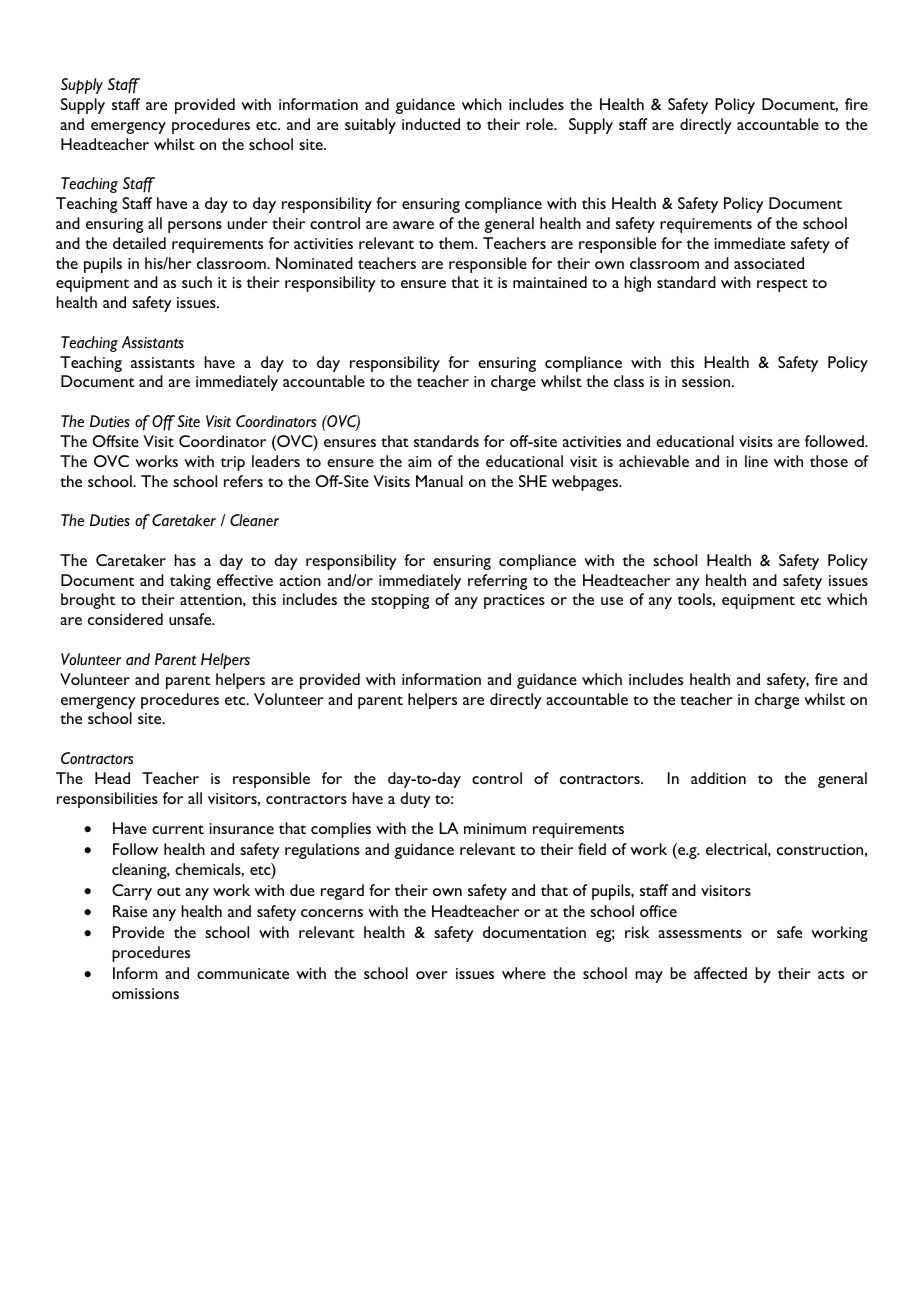 This document has width=924, height=1308. What do you see at coordinates (420, 461) in the document?
I see `aim` at bounding box center [420, 461].
